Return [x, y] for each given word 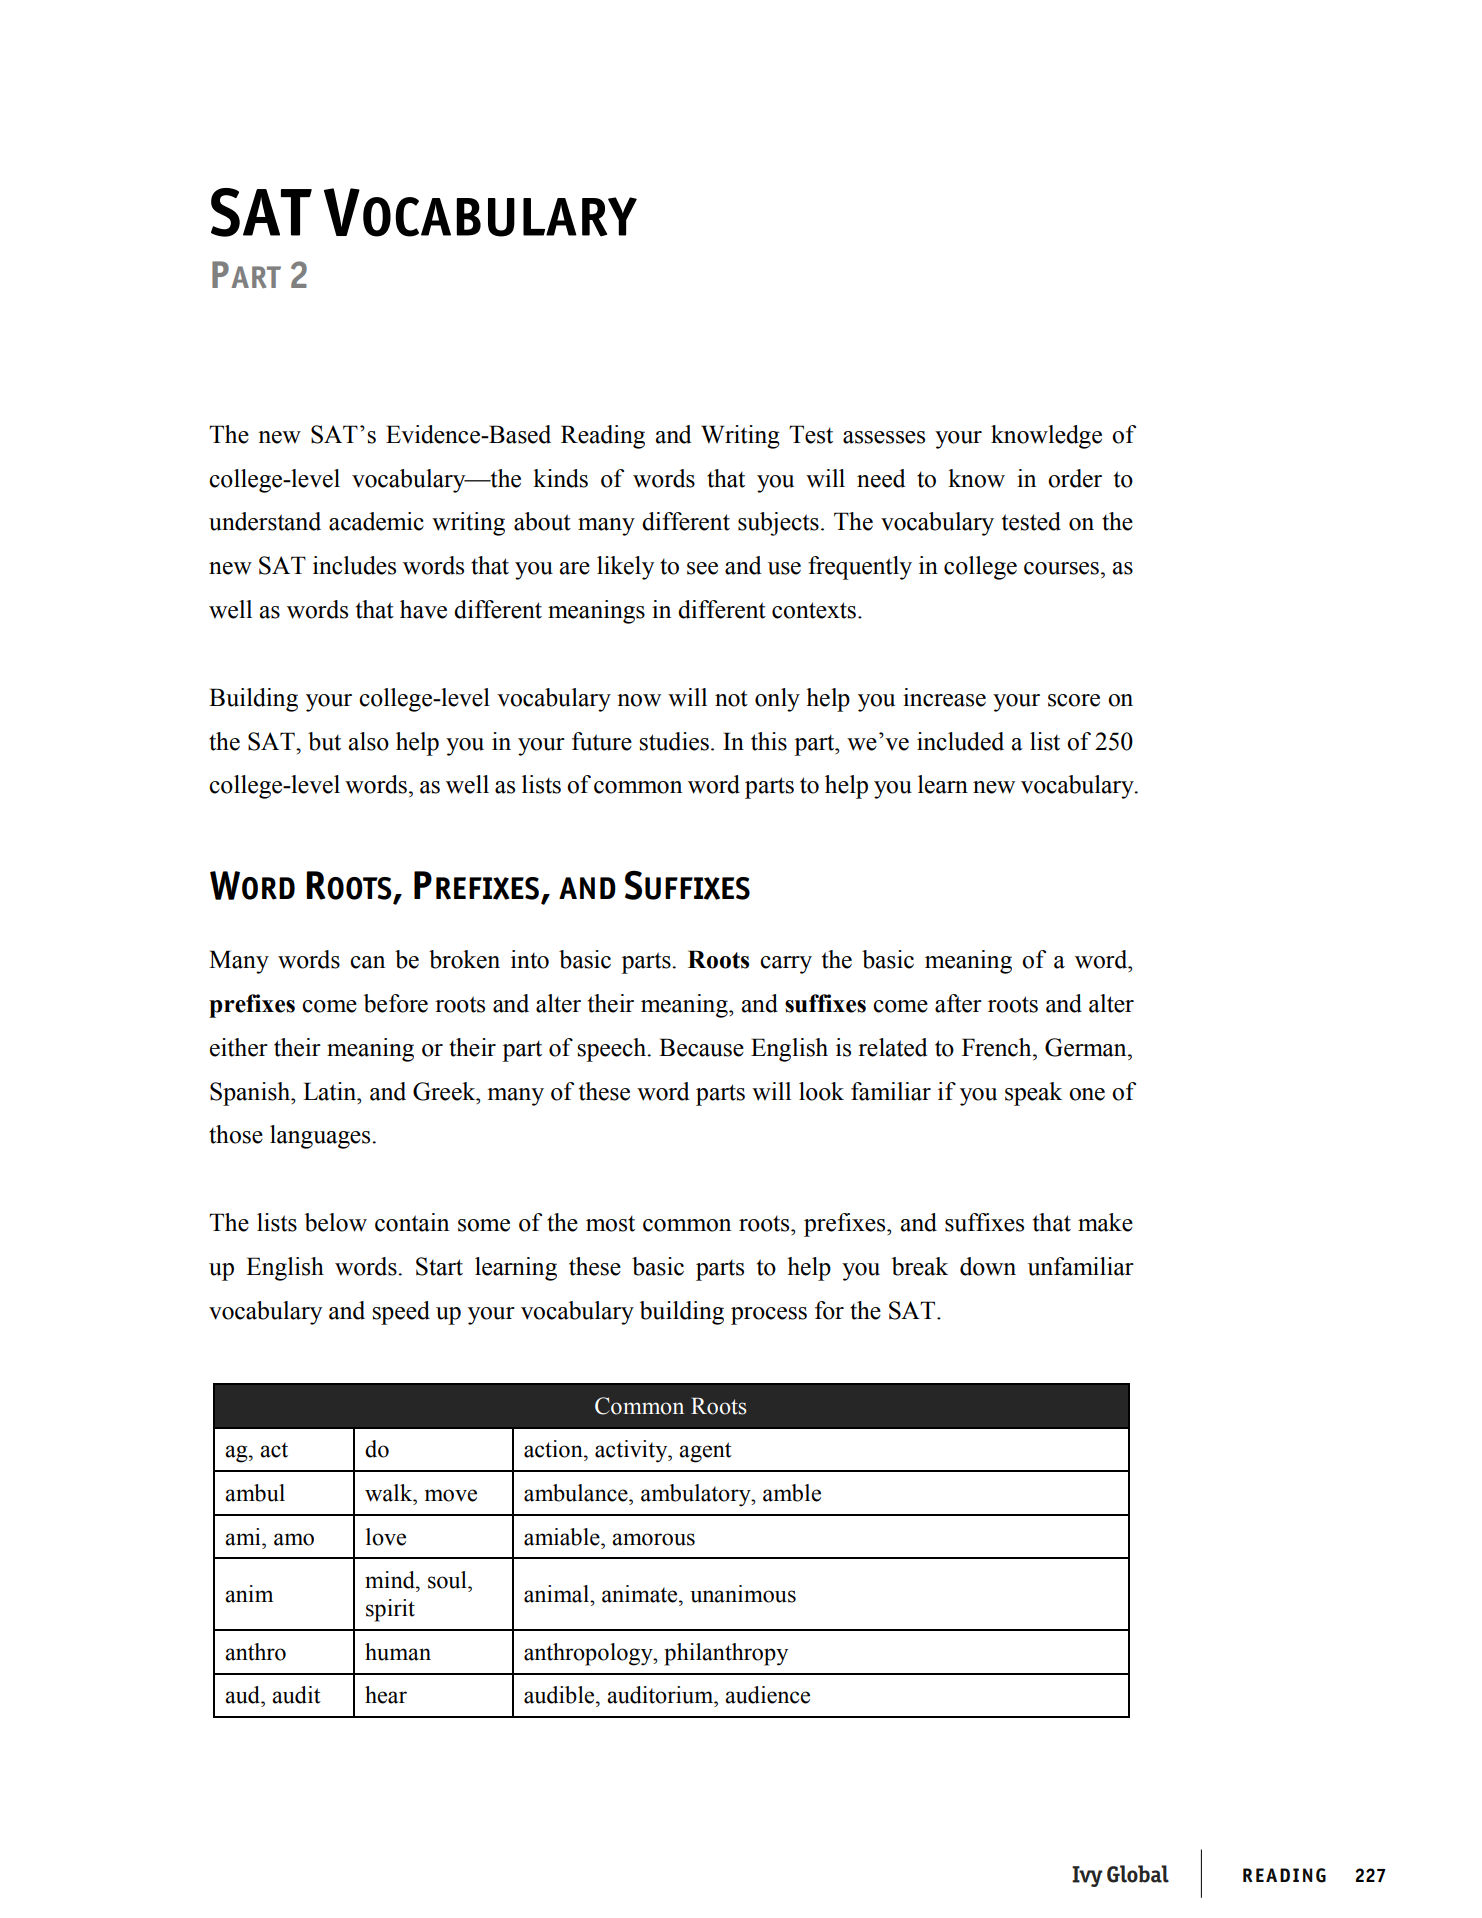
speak [1033, 1094]
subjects [778, 524]
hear [386, 1695]
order [1075, 478]
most [610, 1223]
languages [321, 1137]
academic [376, 521]
